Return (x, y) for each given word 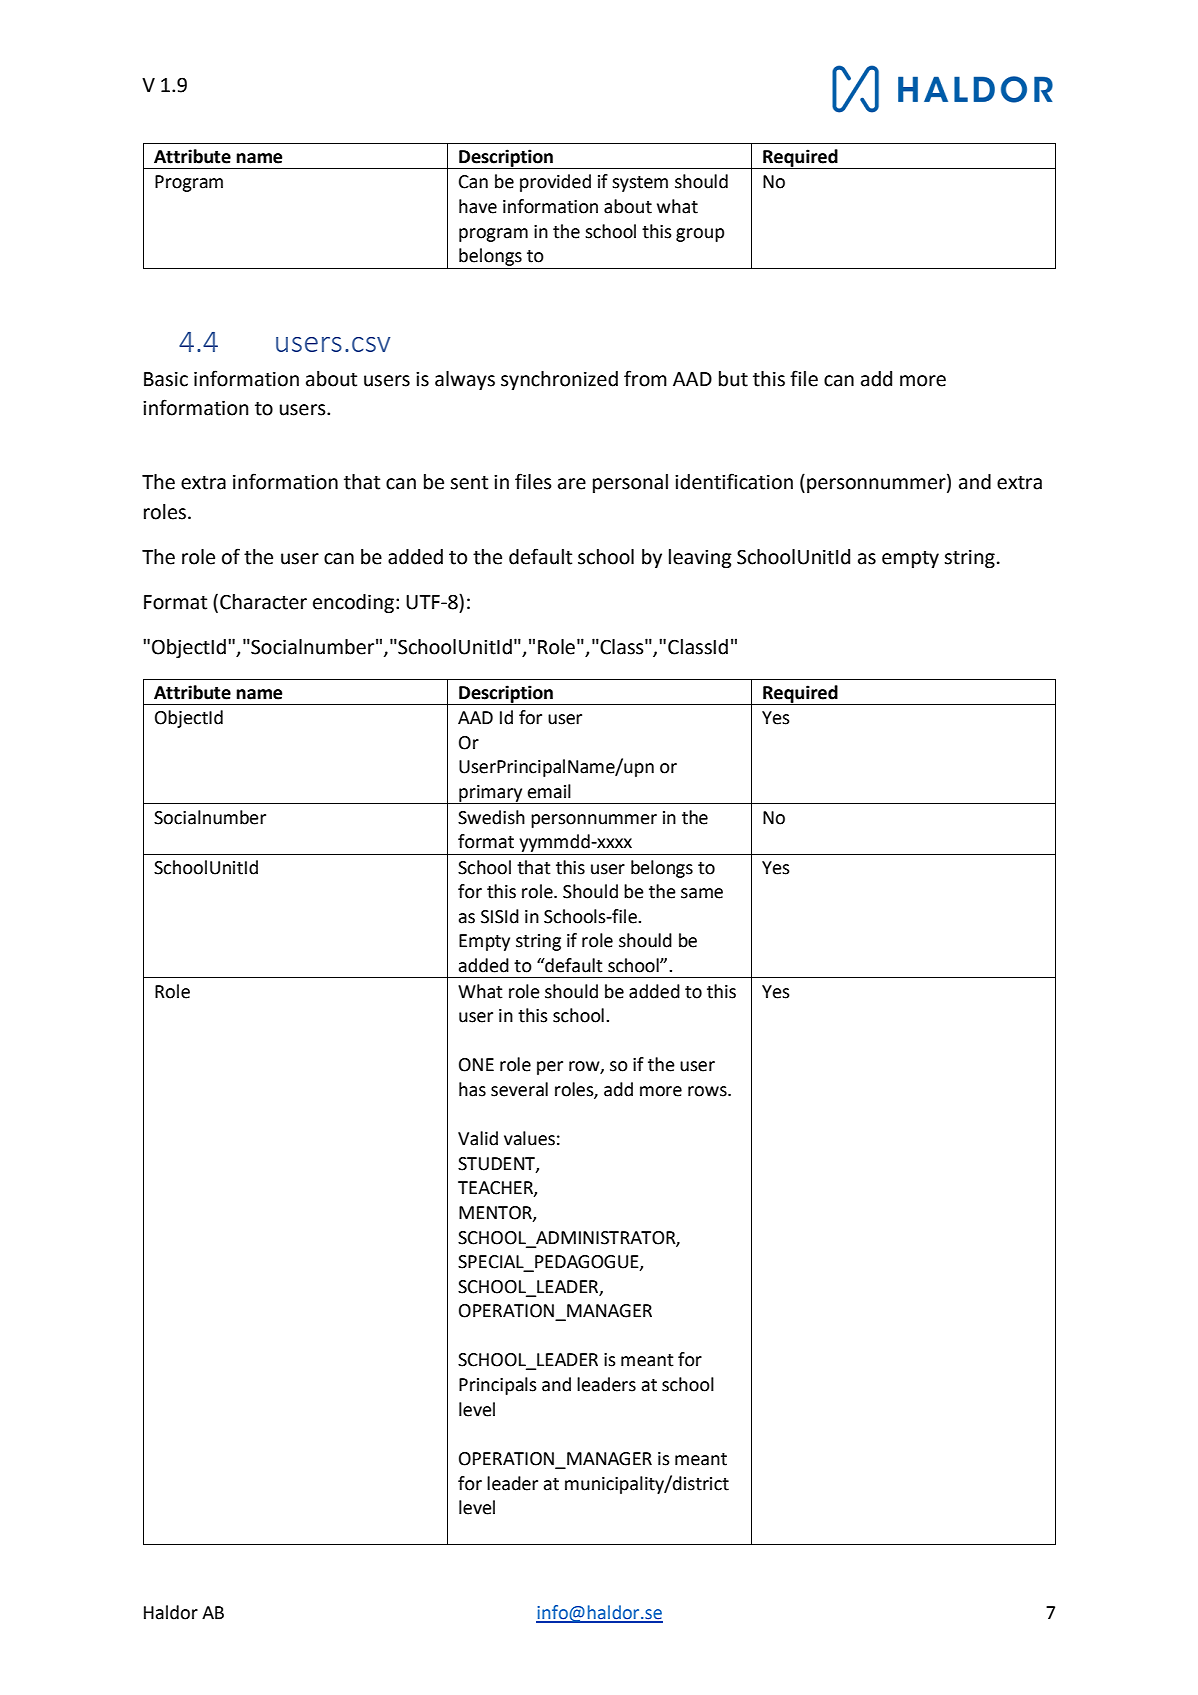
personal (630, 483)
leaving (700, 558)
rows (708, 1091)
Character (263, 602)
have (478, 206)
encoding (353, 603)
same (702, 893)
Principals (498, 1386)
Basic (166, 379)
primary (491, 794)
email (549, 791)
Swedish (491, 817)
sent (469, 483)
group (700, 235)
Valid (478, 1138)
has (472, 1089)
